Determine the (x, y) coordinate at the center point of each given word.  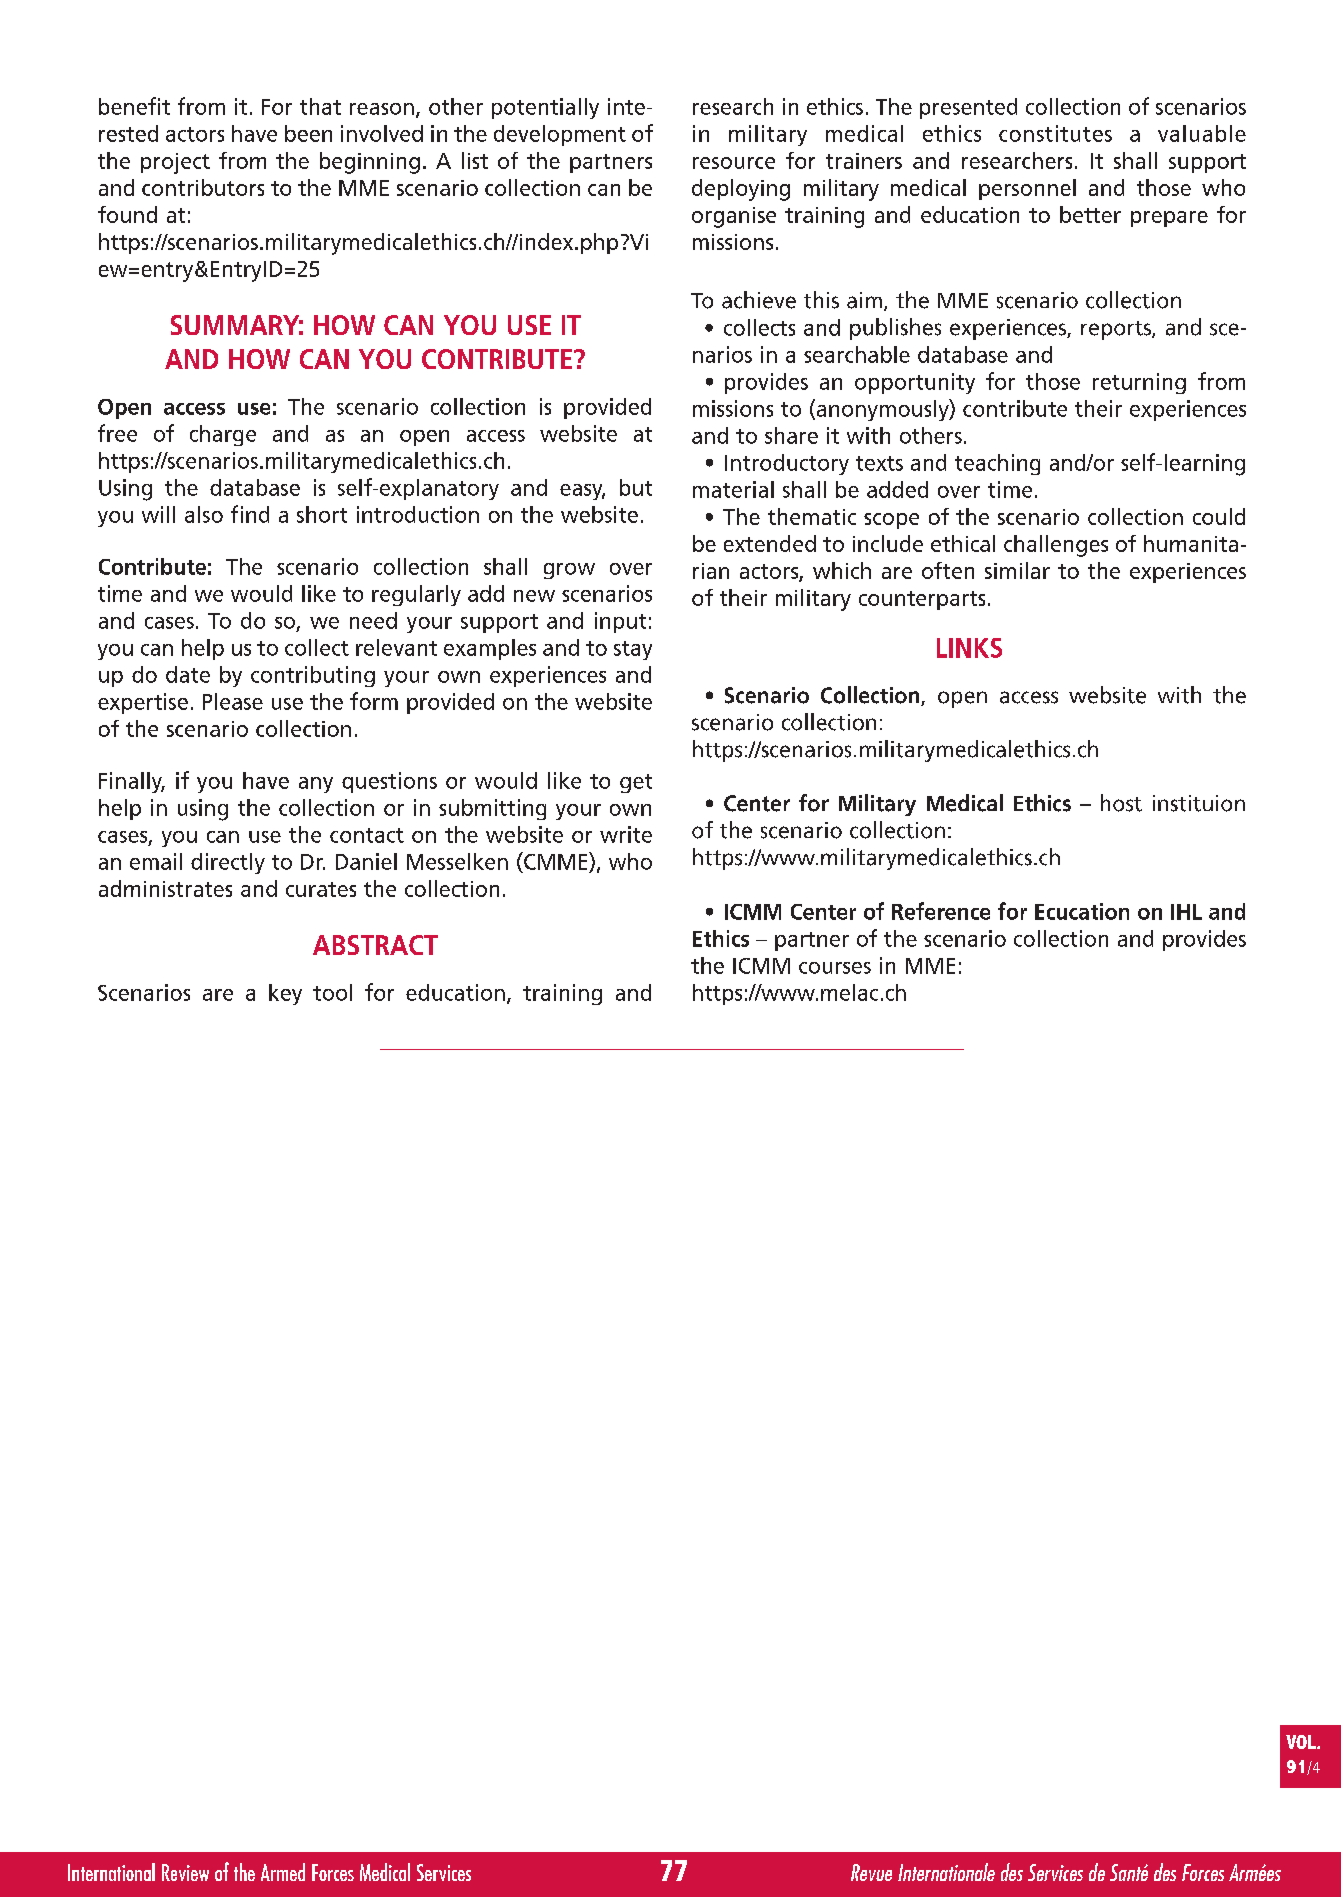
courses (835, 968)
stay (633, 650)
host (1121, 803)
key (285, 994)
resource (734, 163)
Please (233, 701)
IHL (1186, 912)
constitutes (1055, 133)
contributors (203, 187)
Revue (871, 1872)
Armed (283, 1872)
